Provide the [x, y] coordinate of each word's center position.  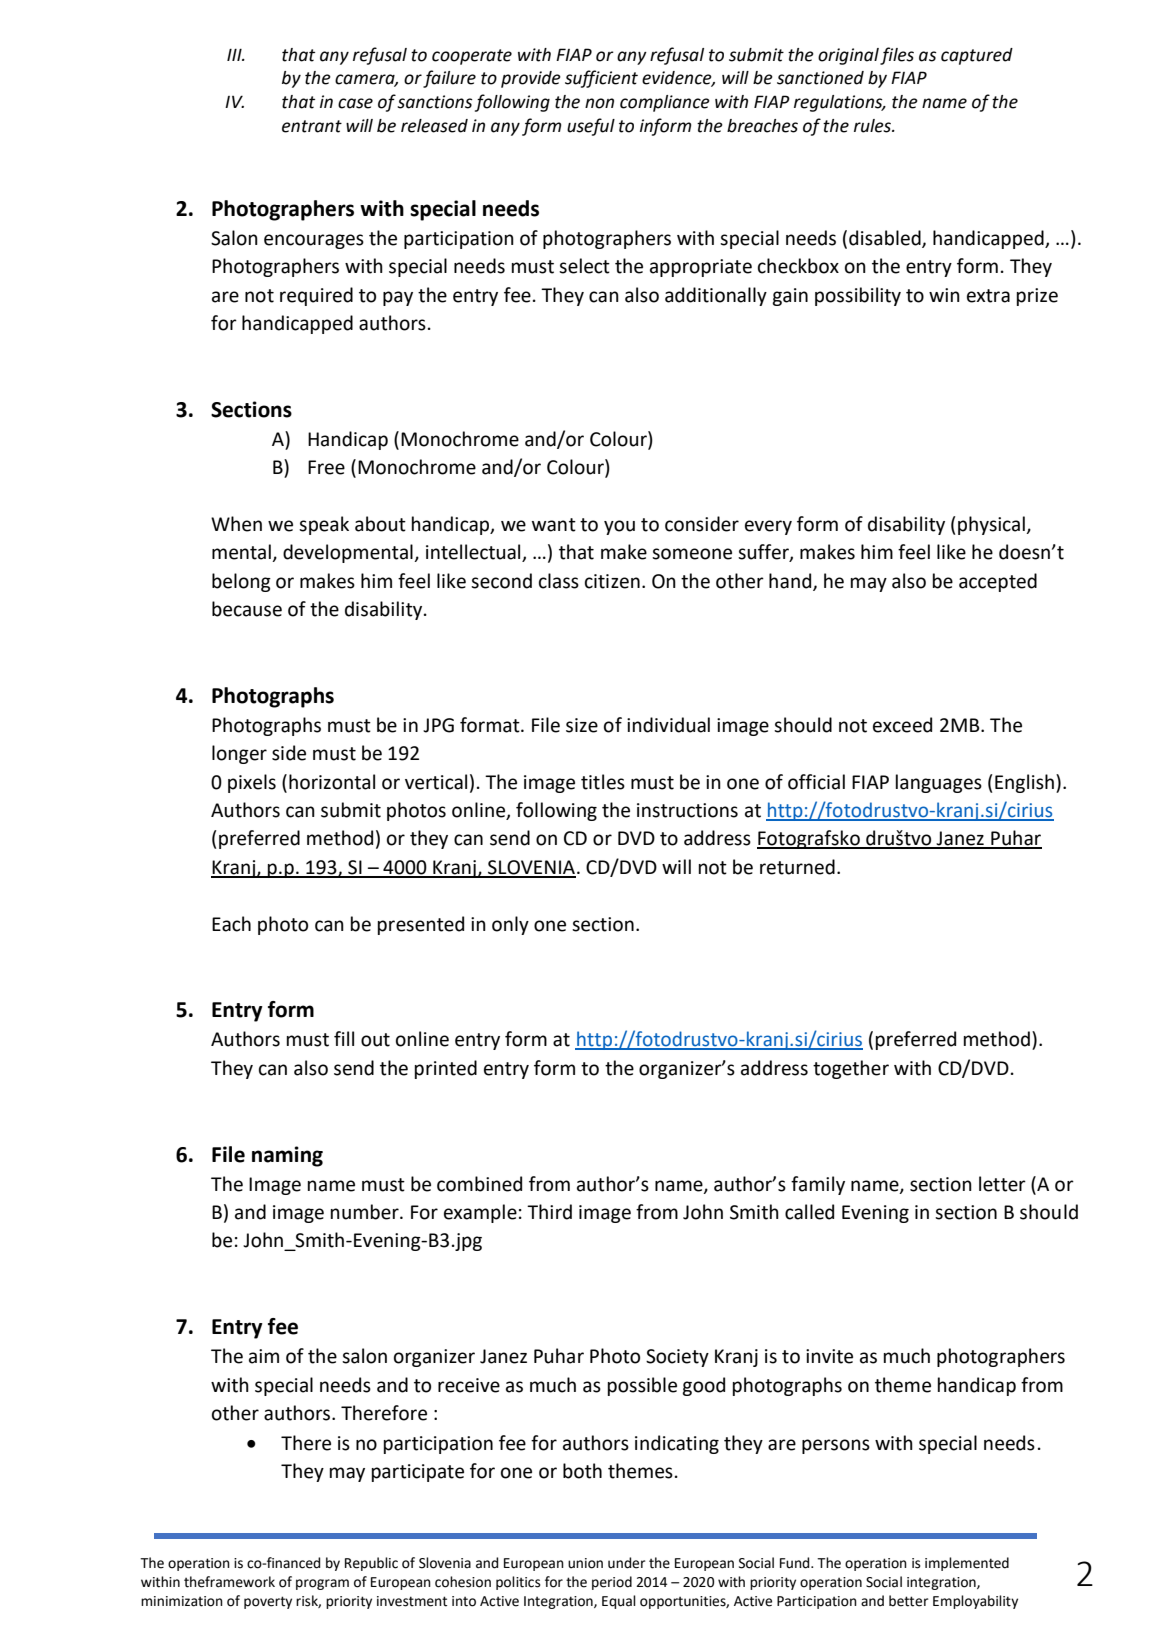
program [322, 1584]
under [626, 1563]
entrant [312, 126]
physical [992, 525]
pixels [252, 783]
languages [939, 783]
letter [1002, 1184]
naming [287, 1156]
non [599, 103]
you [619, 527]
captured [977, 56]
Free [326, 467]
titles [603, 782]
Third [549, 1212]
